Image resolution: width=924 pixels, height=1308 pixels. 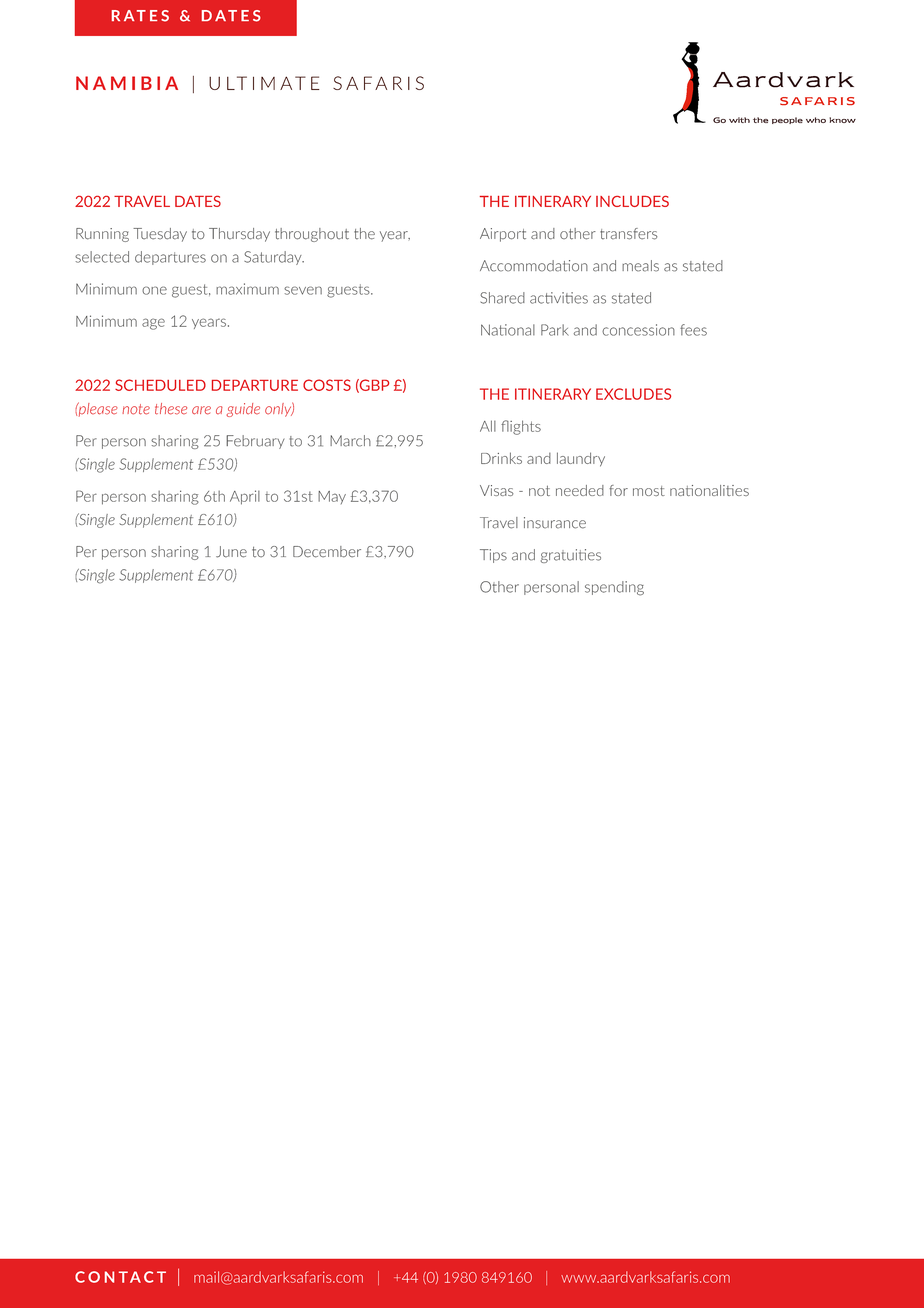 What do you see at coordinates (231, 552) in the page?
I see `June` at bounding box center [231, 552].
